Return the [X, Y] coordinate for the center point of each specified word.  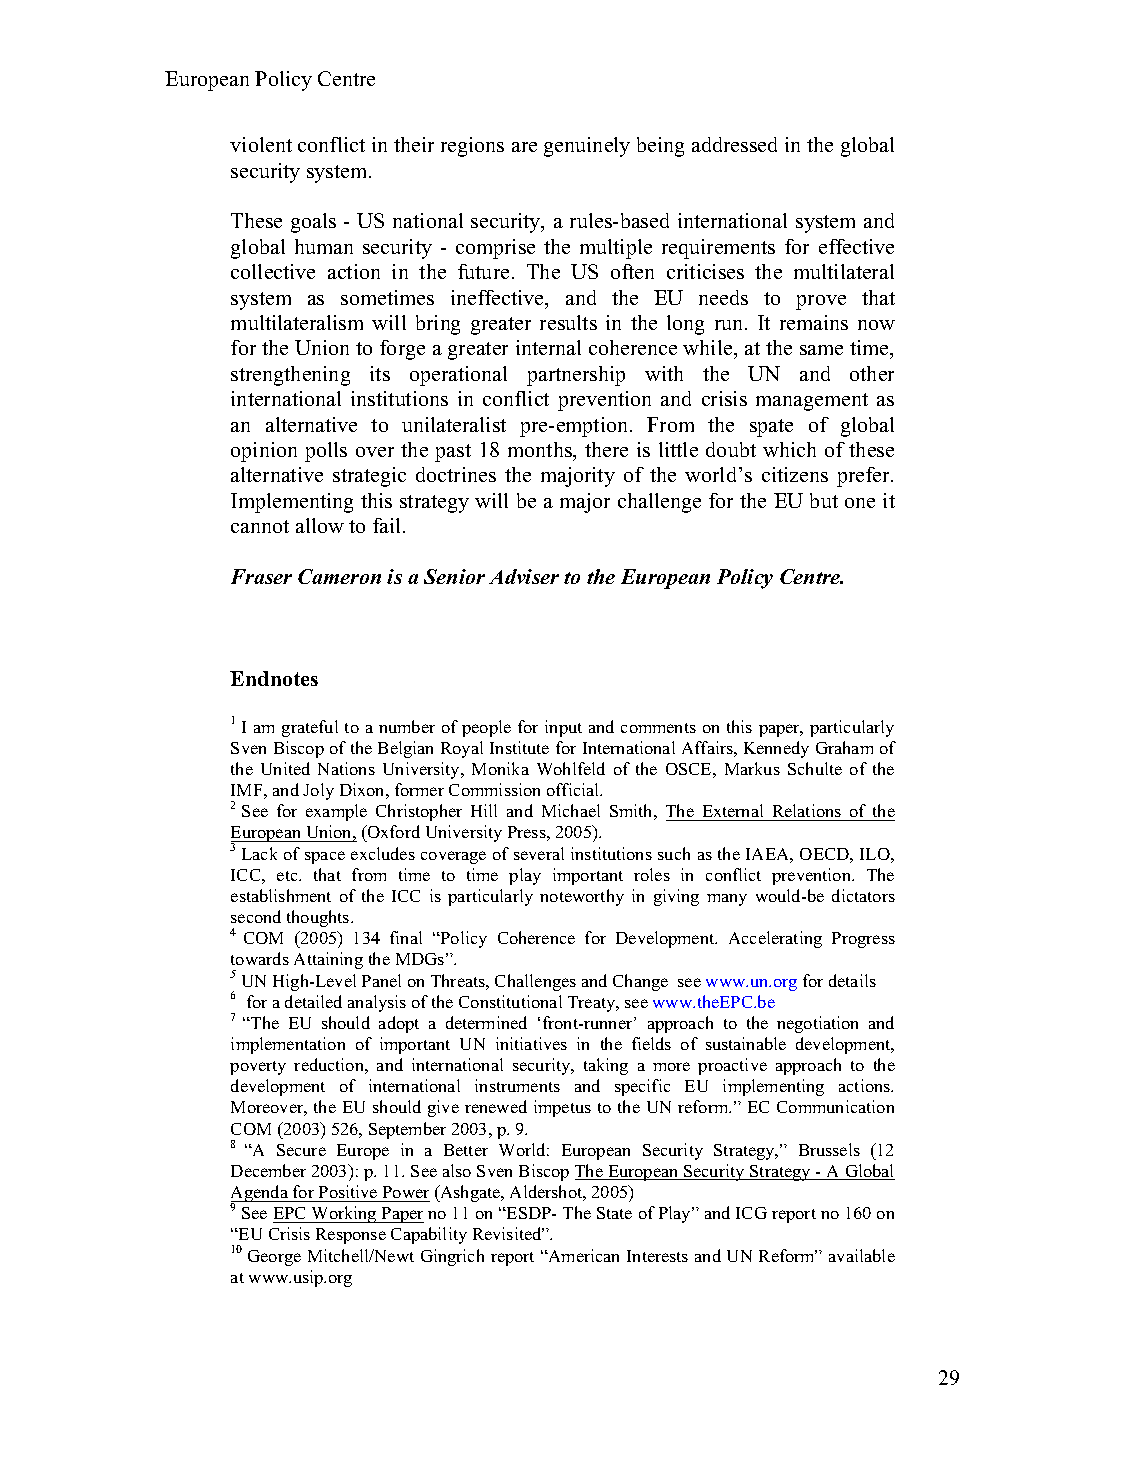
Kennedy [776, 749]
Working [344, 1214]
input [563, 728]
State [614, 1213]
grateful [310, 728]
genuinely [587, 147]
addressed [734, 144]
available [862, 1255]
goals [313, 223]
